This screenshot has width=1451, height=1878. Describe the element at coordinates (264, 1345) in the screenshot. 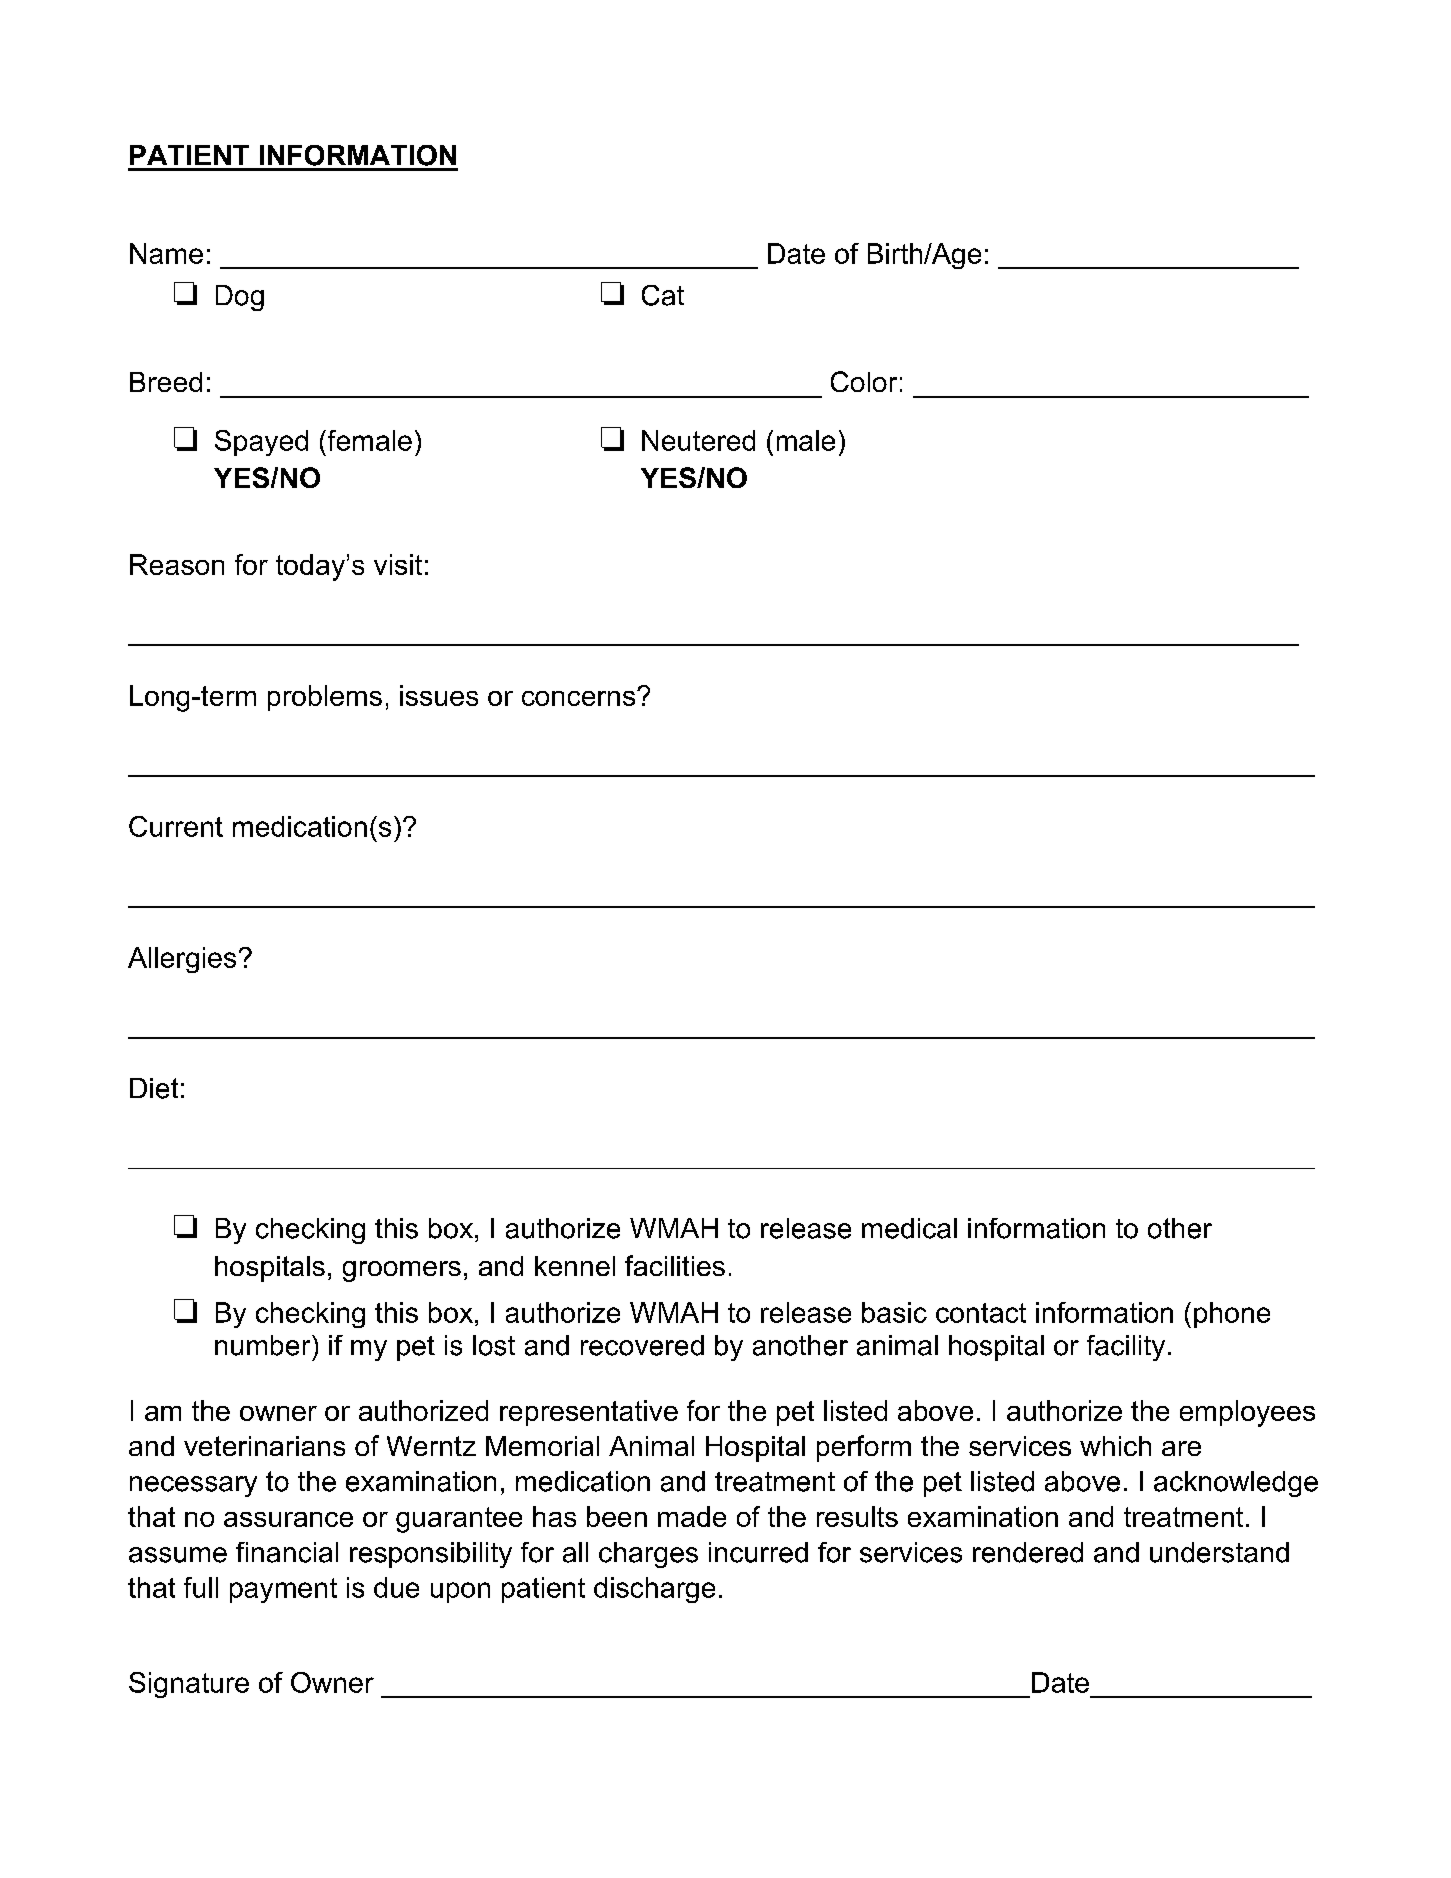

I see `number` at that location.
